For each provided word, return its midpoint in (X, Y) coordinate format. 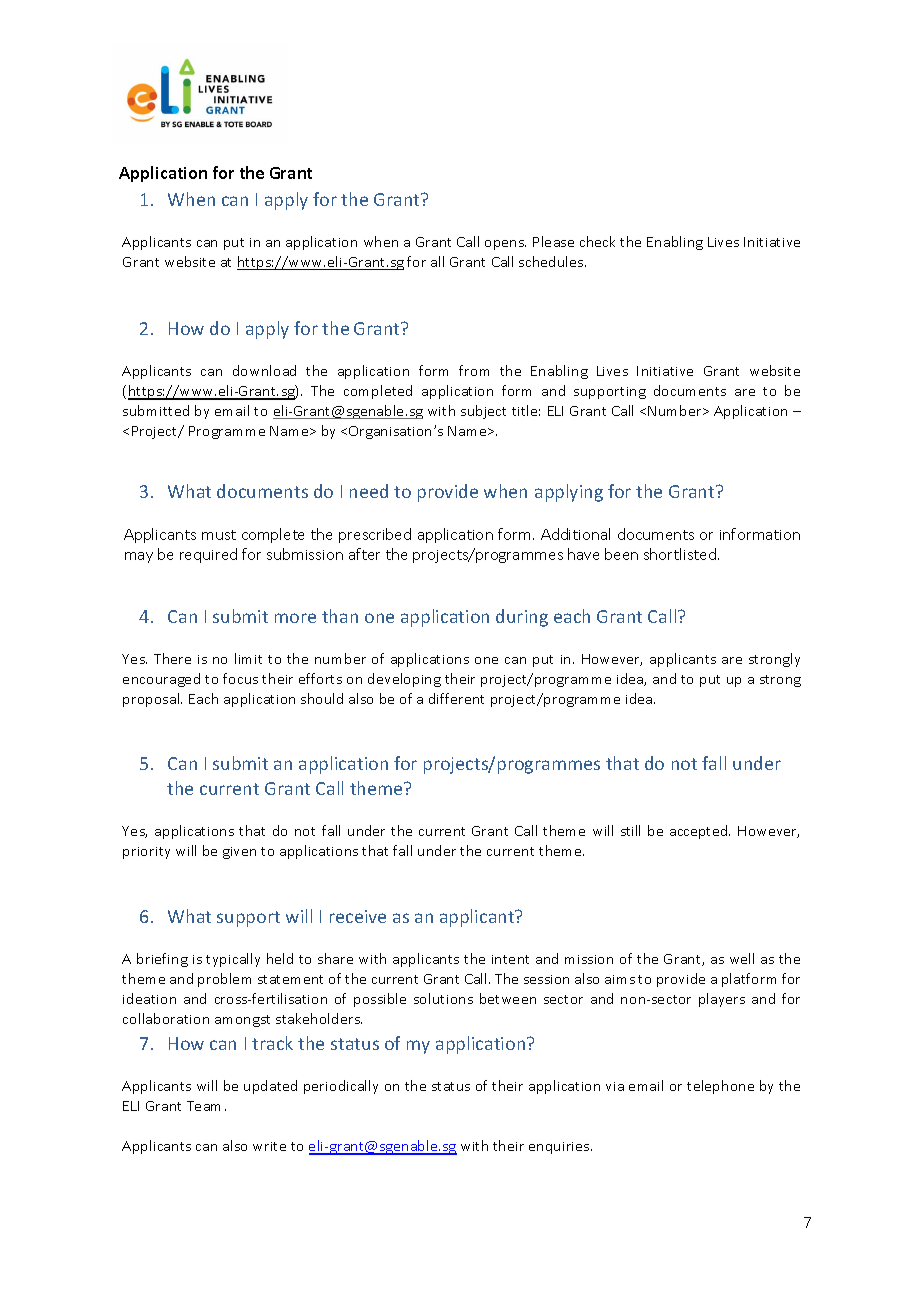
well (742, 958)
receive (358, 916)
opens (505, 245)
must (219, 535)
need (369, 491)
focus (240, 678)
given (239, 853)
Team (203, 1106)
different (456, 698)
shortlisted (680, 554)
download (264, 370)
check (597, 241)
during (522, 618)
